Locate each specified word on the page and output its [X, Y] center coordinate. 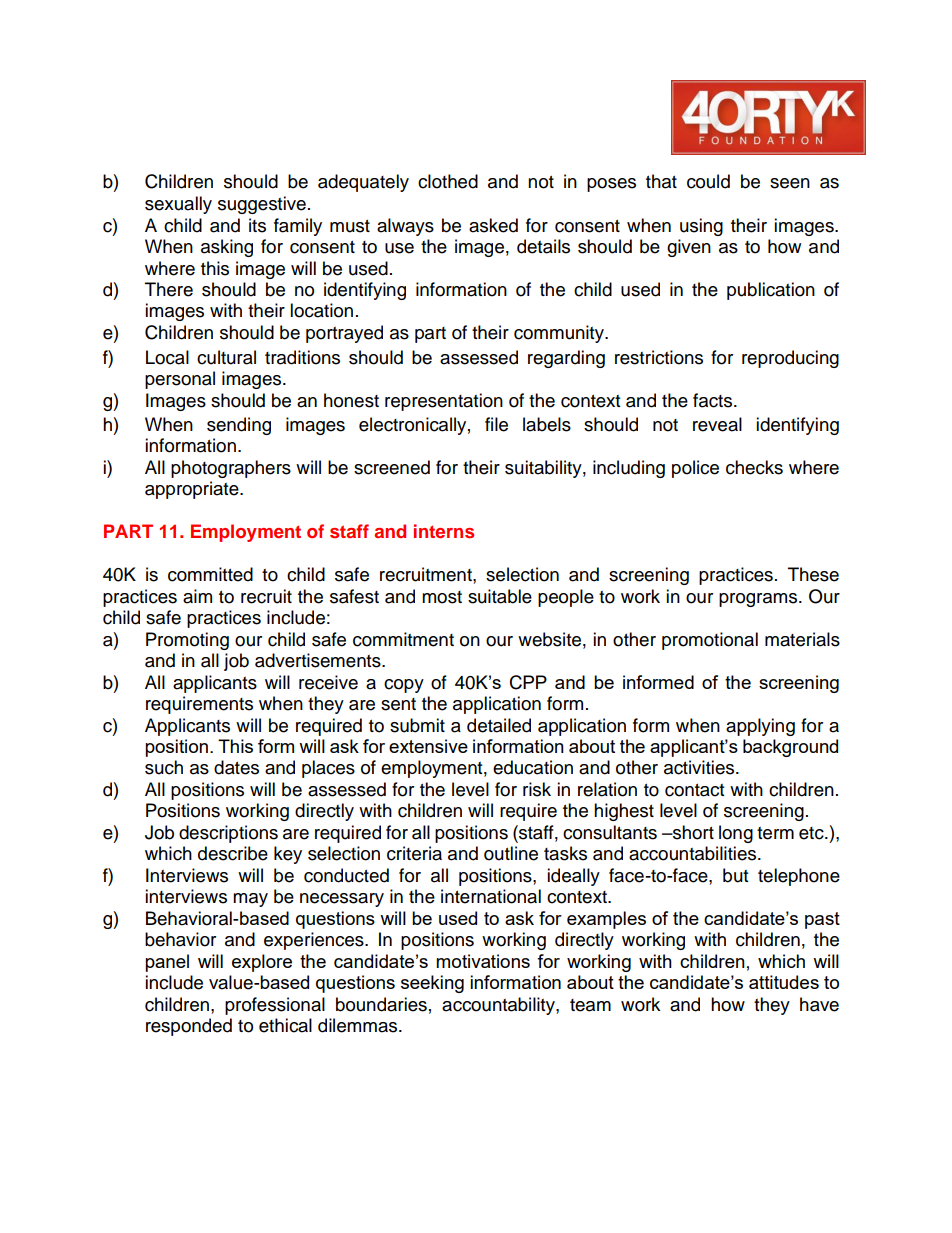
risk [537, 789]
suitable [500, 596]
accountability [499, 1006]
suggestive [262, 205]
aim [197, 596]
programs [759, 600]
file [496, 424]
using [701, 227]
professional [275, 1006]
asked [493, 225]
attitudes [784, 982]
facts [712, 400]
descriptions [228, 834]
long [736, 834]
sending [239, 426]
